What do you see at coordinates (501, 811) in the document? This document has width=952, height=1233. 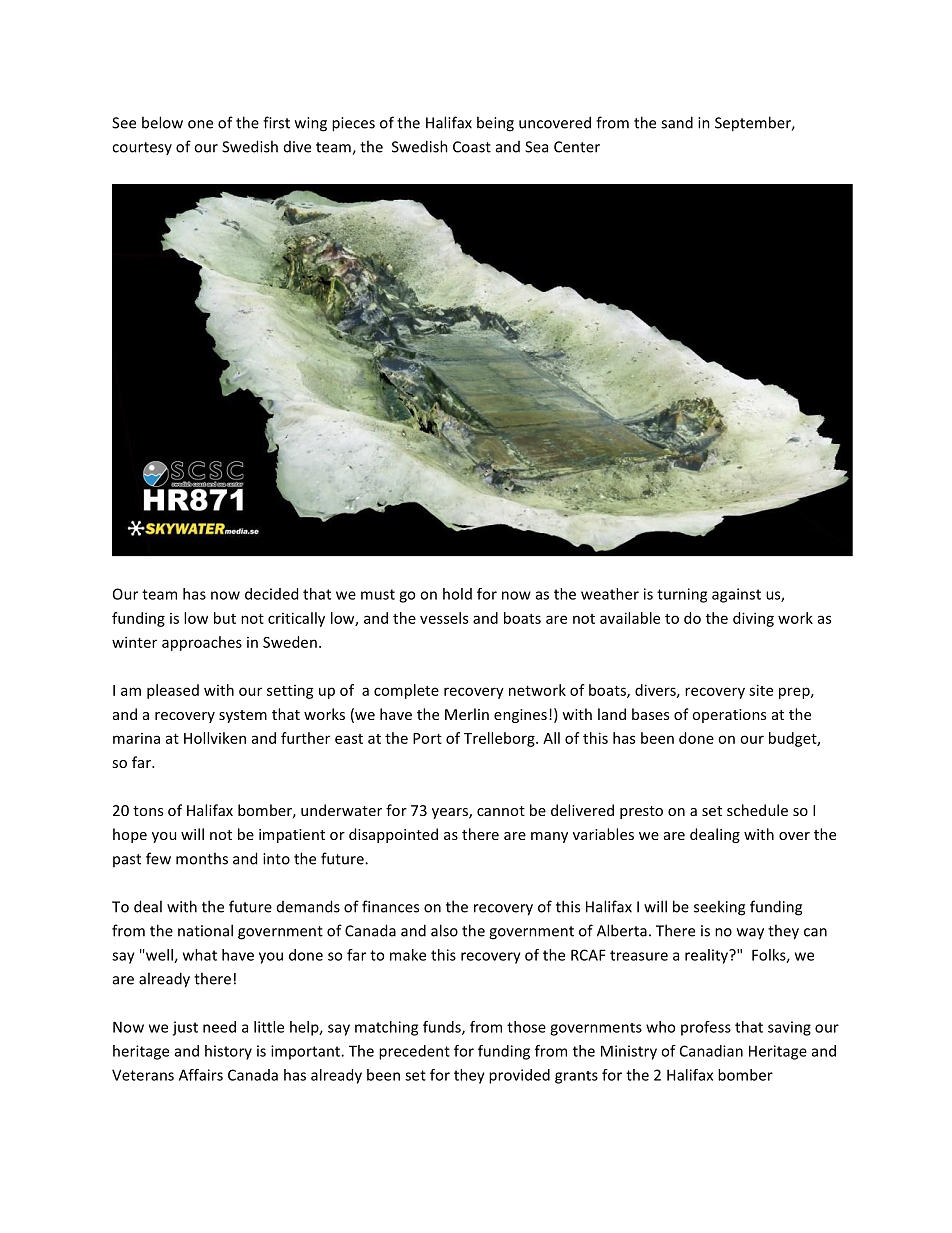 I see `cannot` at bounding box center [501, 811].
